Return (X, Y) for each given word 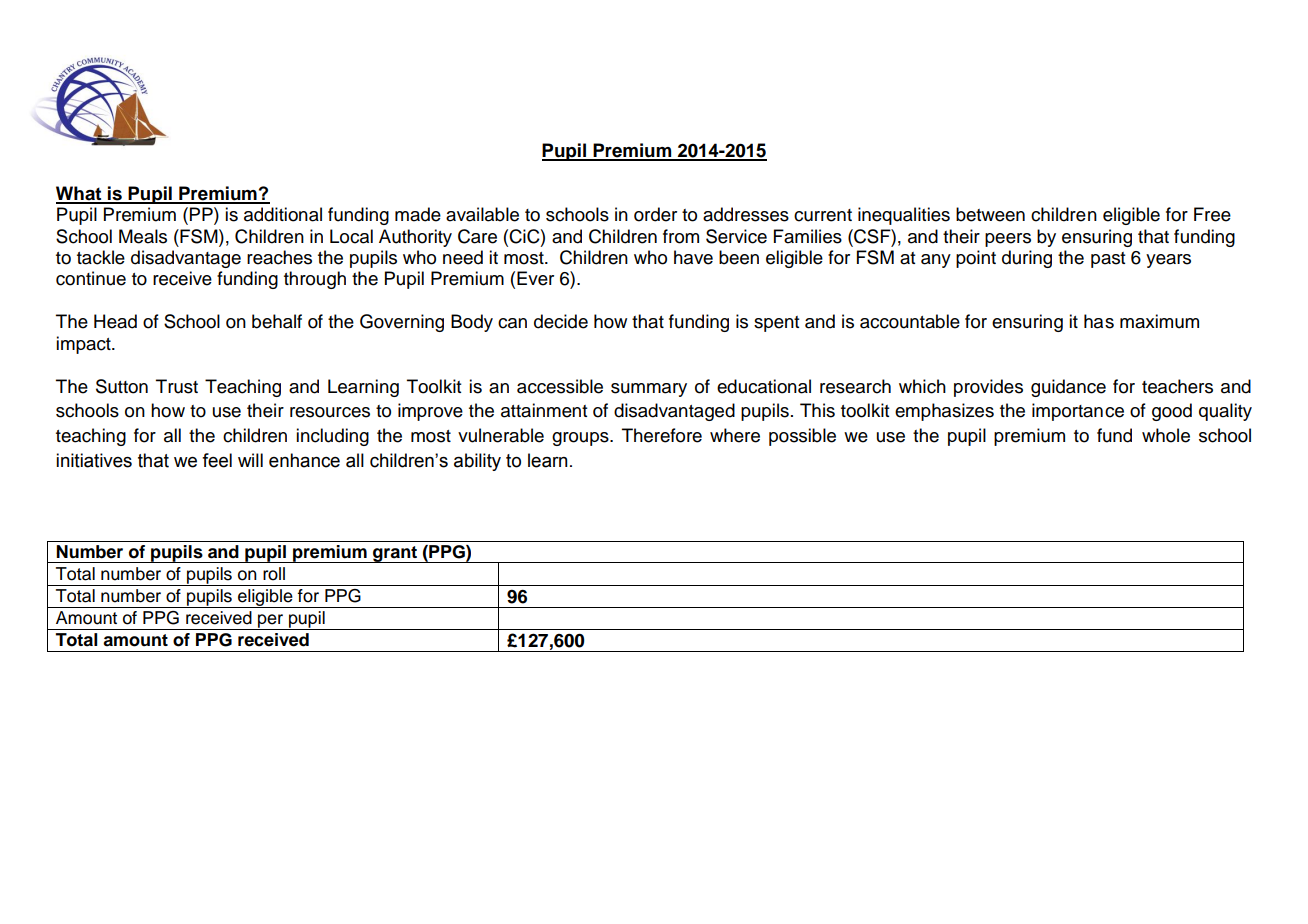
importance (1078, 412)
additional (283, 214)
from (681, 236)
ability (477, 462)
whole (1166, 435)
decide (561, 321)
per (270, 622)
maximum (1159, 321)
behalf (277, 321)
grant (395, 554)
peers (1008, 240)
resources (330, 412)
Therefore (662, 435)
